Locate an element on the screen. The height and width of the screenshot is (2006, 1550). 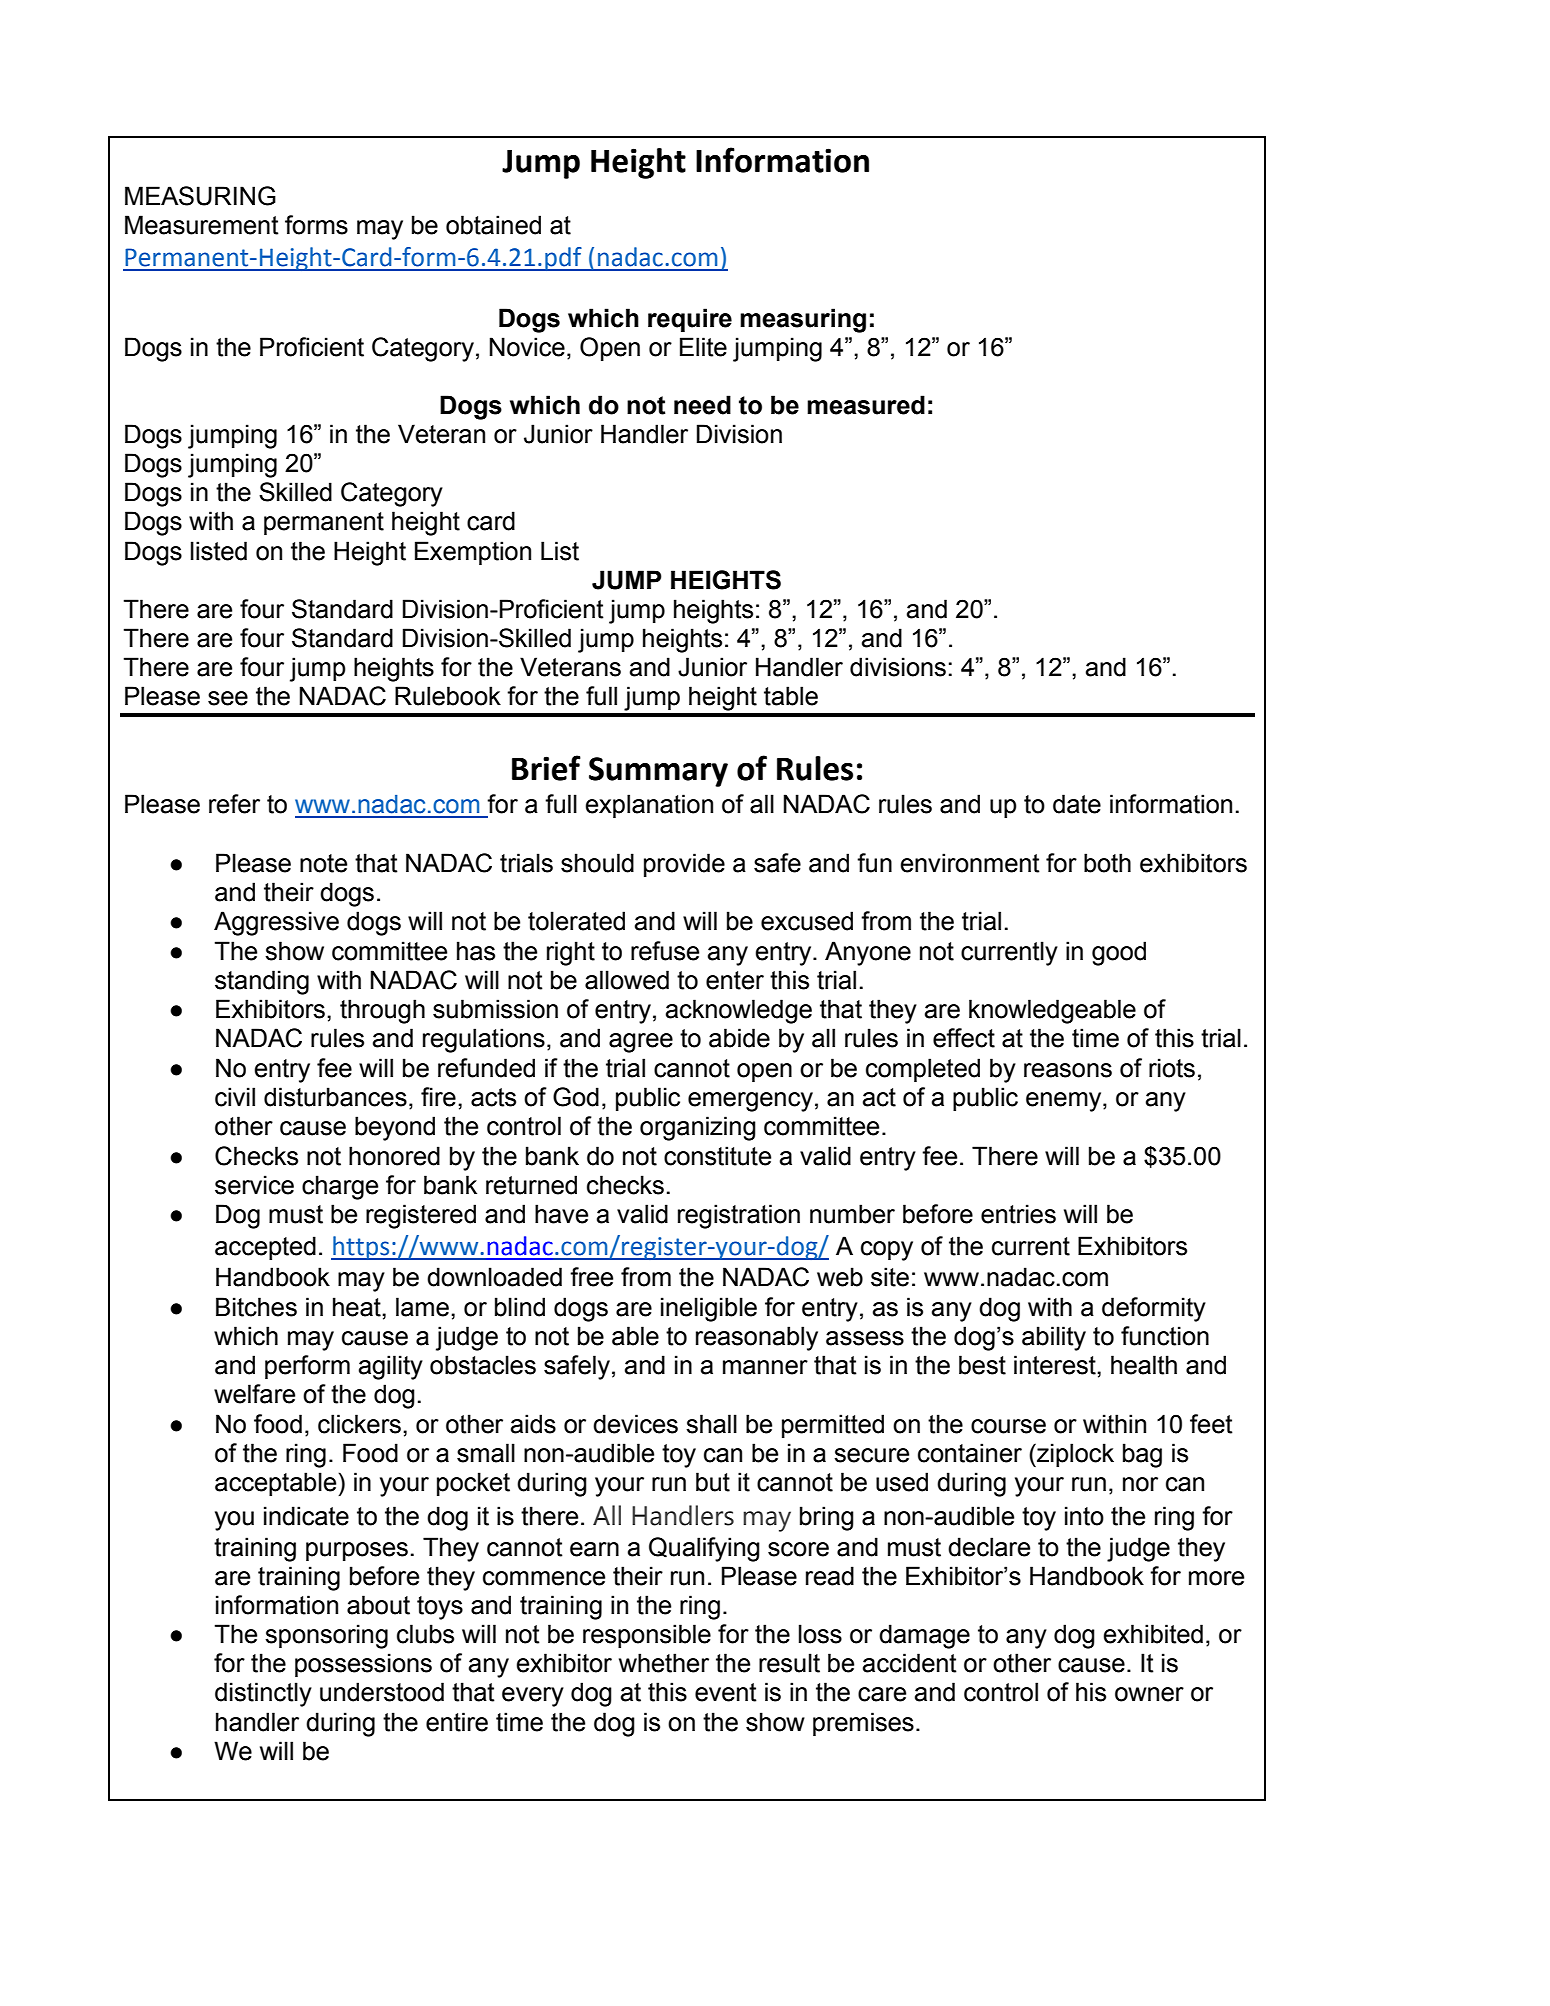
possessions is located at coordinates (363, 1665).
